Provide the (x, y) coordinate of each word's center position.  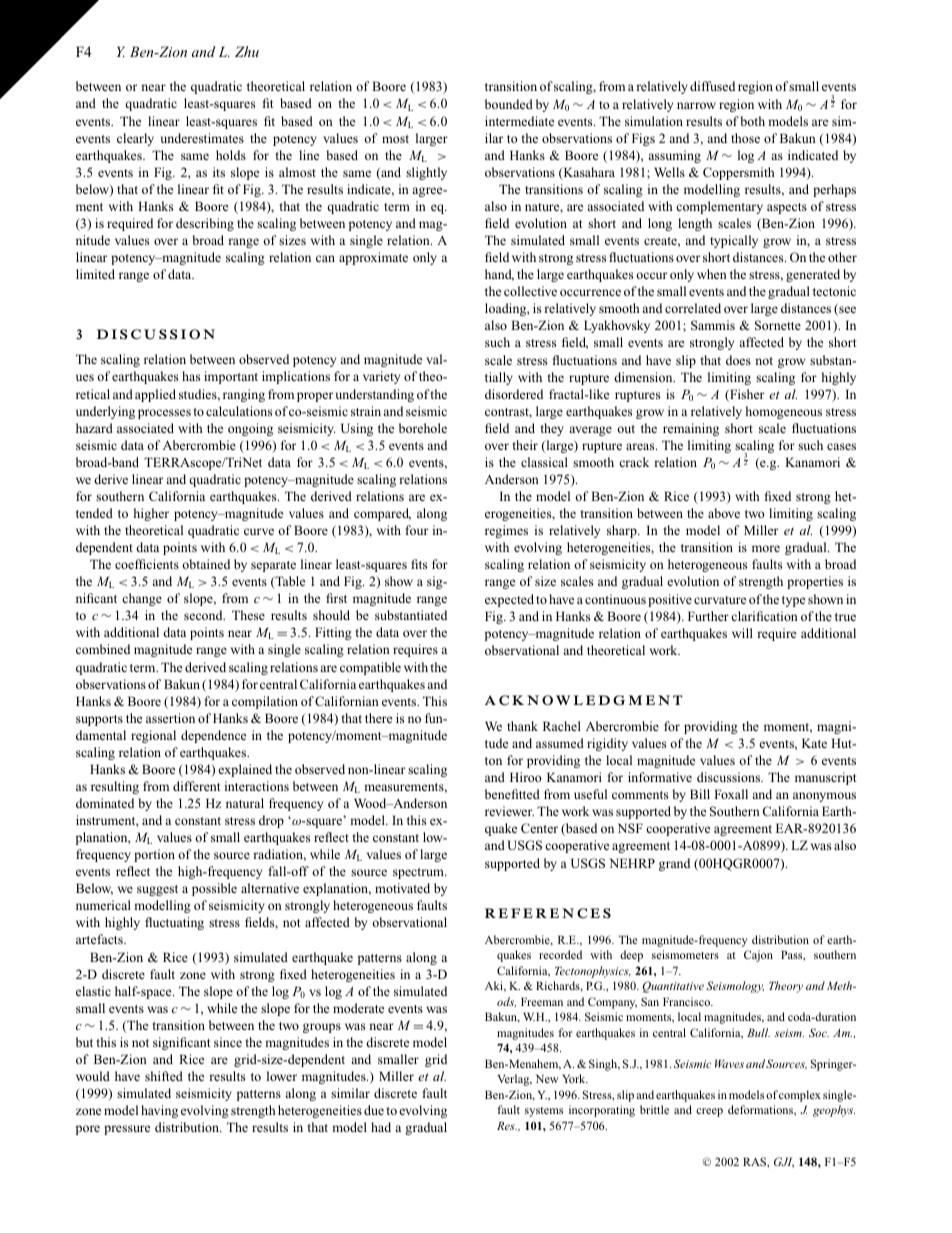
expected (509, 600)
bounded (509, 104)
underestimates (202, 138)
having (159, 1111)
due (374, 1110)
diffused (712, 86)
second (204, 615)
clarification (764, 616)
